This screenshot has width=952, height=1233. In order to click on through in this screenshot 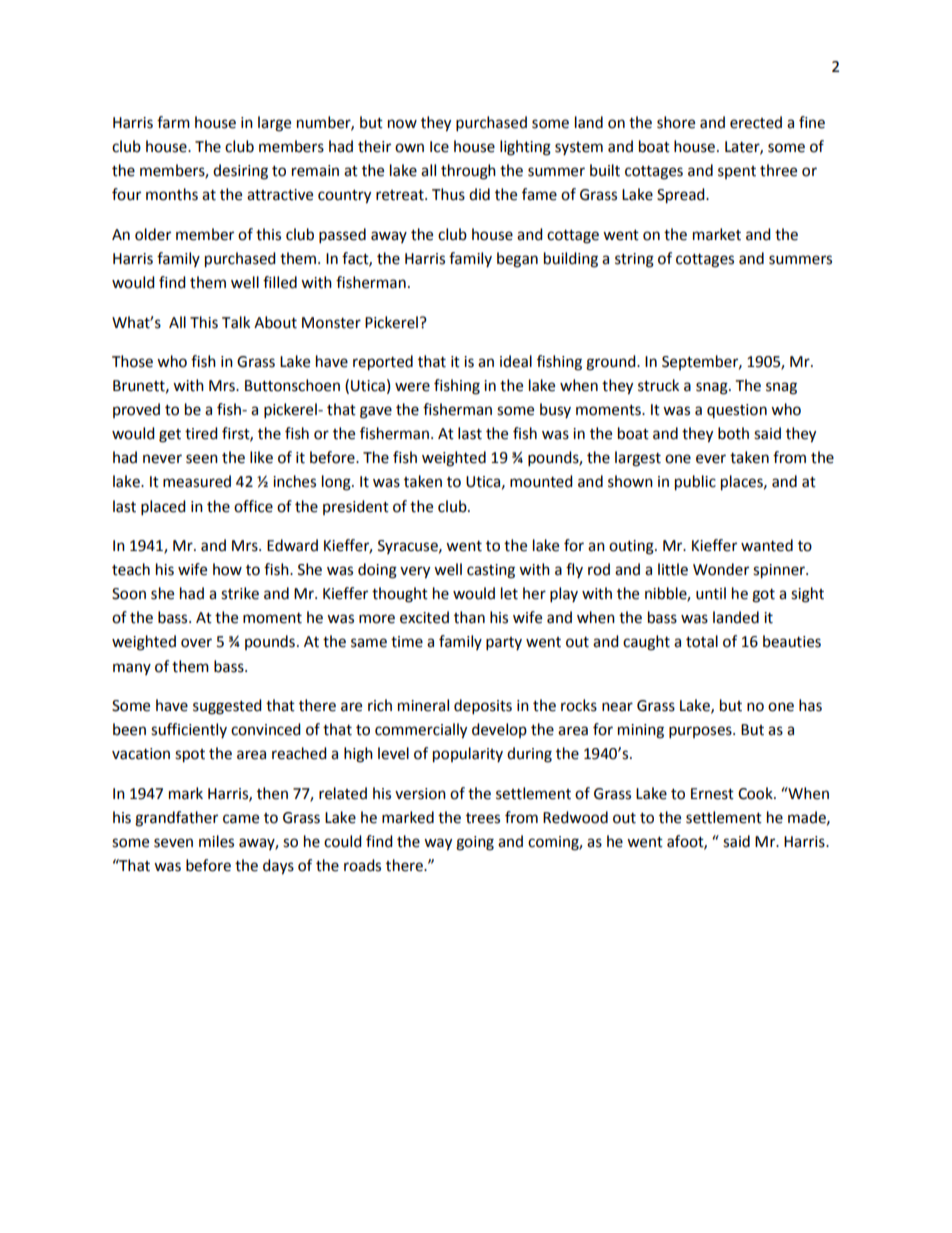, I will do `click(468, 172)`.
